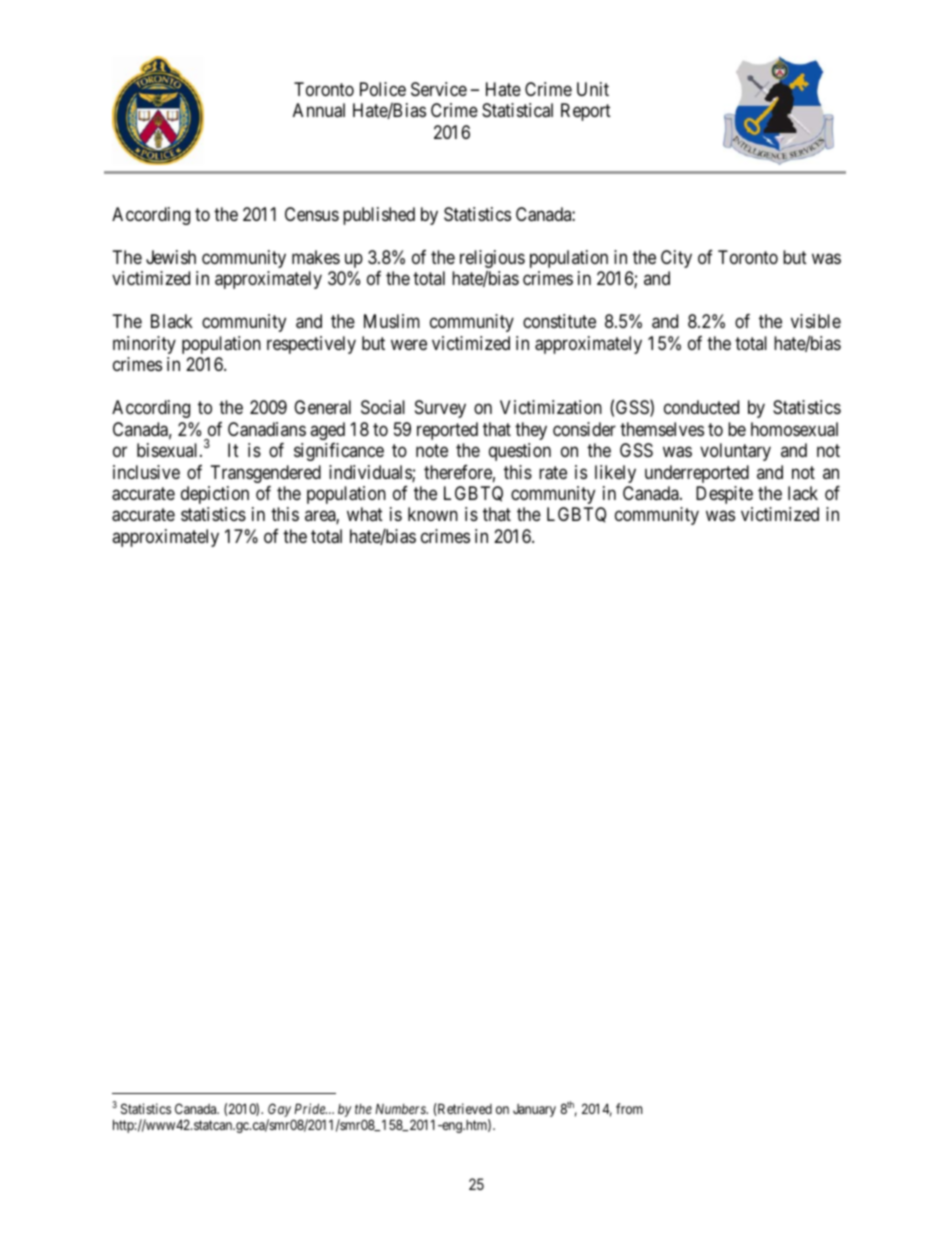 This page has height=1233, width=952. I want to click on Numbers, so click(401, 1109).
